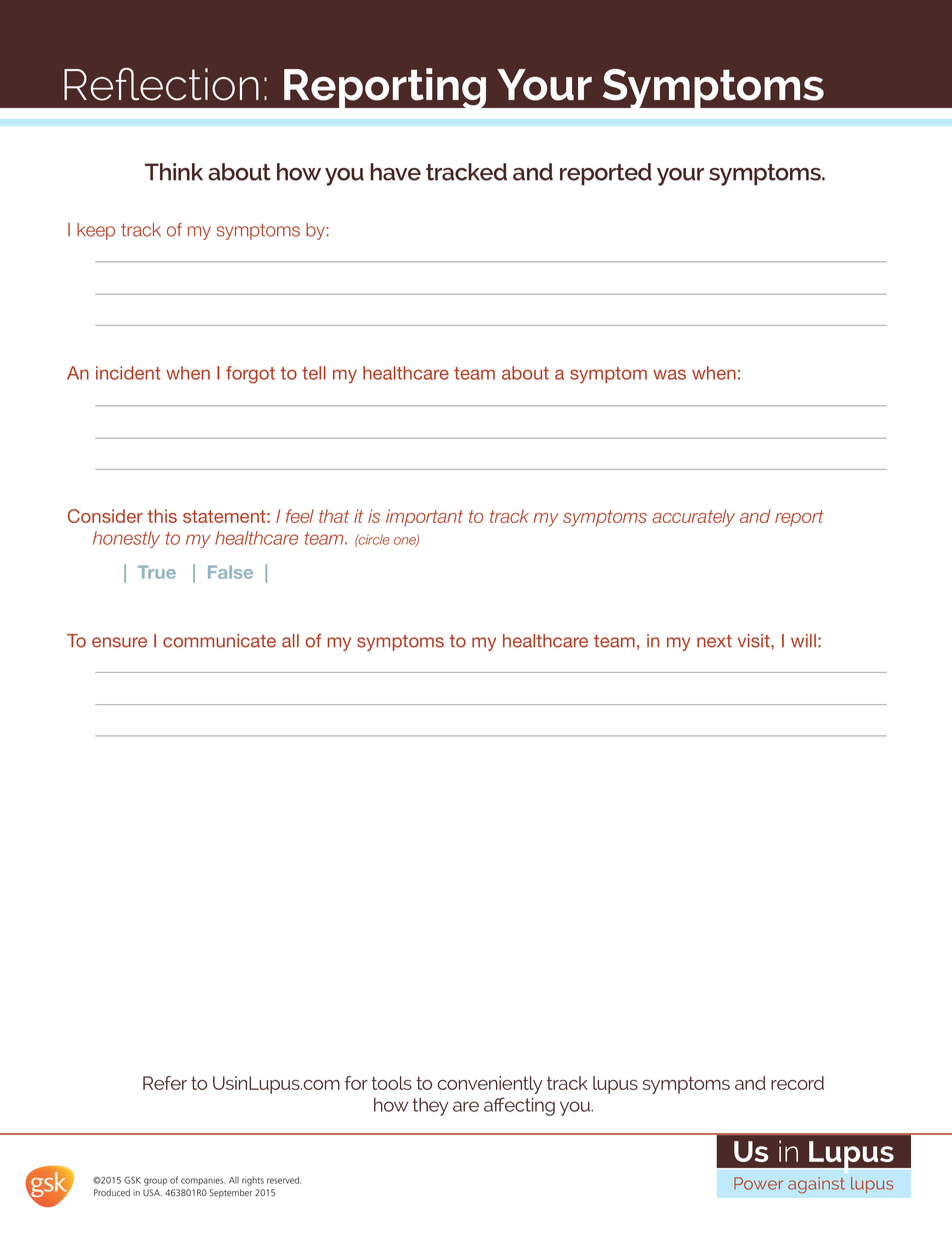 Image resolution: width=952 pixels, height=1233 pixels. Describe the element at coordinates (669, 374) in the screenshot. I see `was` at that location.
